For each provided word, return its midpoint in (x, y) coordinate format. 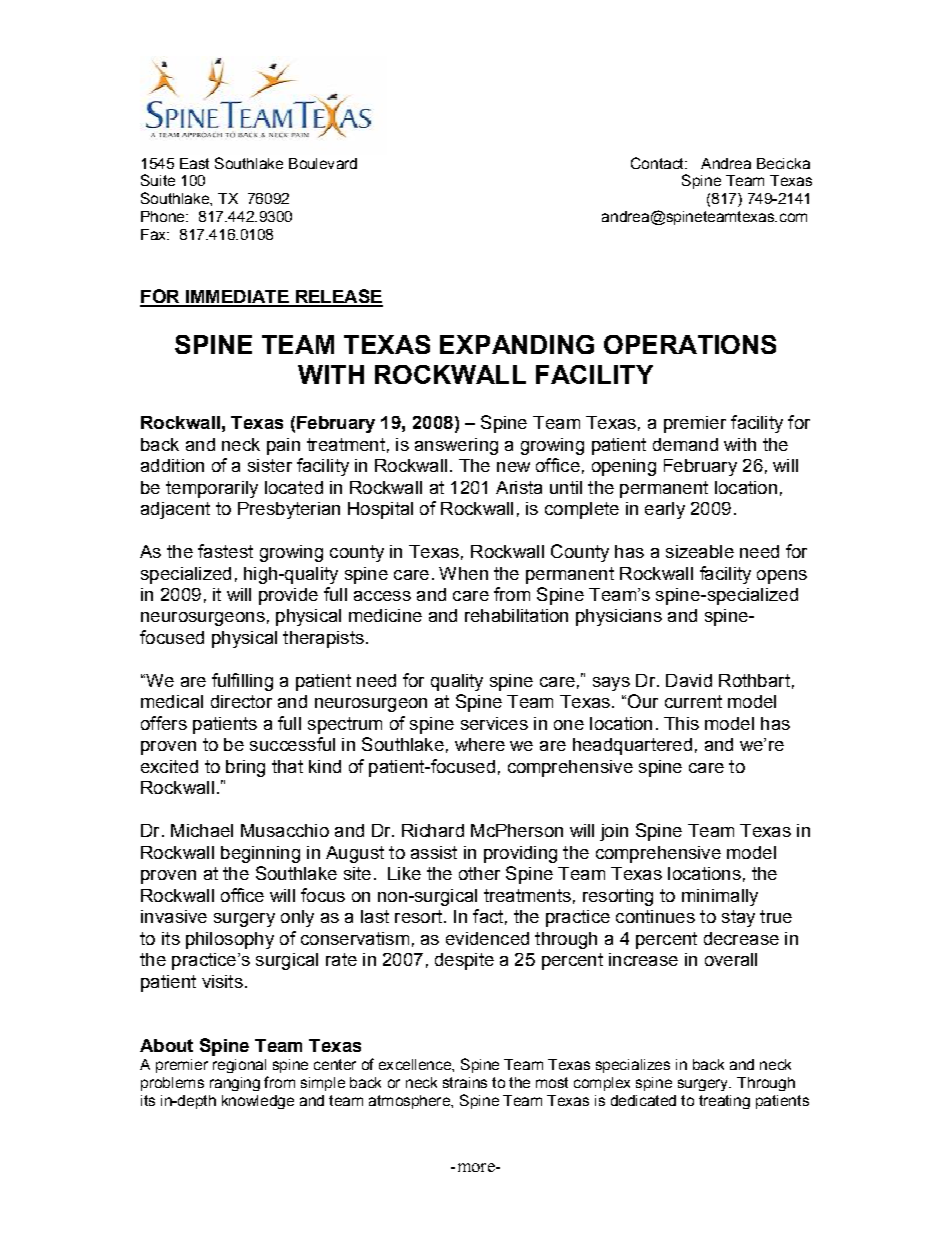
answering (456, 446)
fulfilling (242, 682)
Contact (658, 163)
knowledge (258, 1102)
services (494, 723)
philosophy (230, 940)
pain (283, 446)
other (479, 873)
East (194, 163)
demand (685, 444)
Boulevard (323, 163)
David (689, 680)
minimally (720, 897)
